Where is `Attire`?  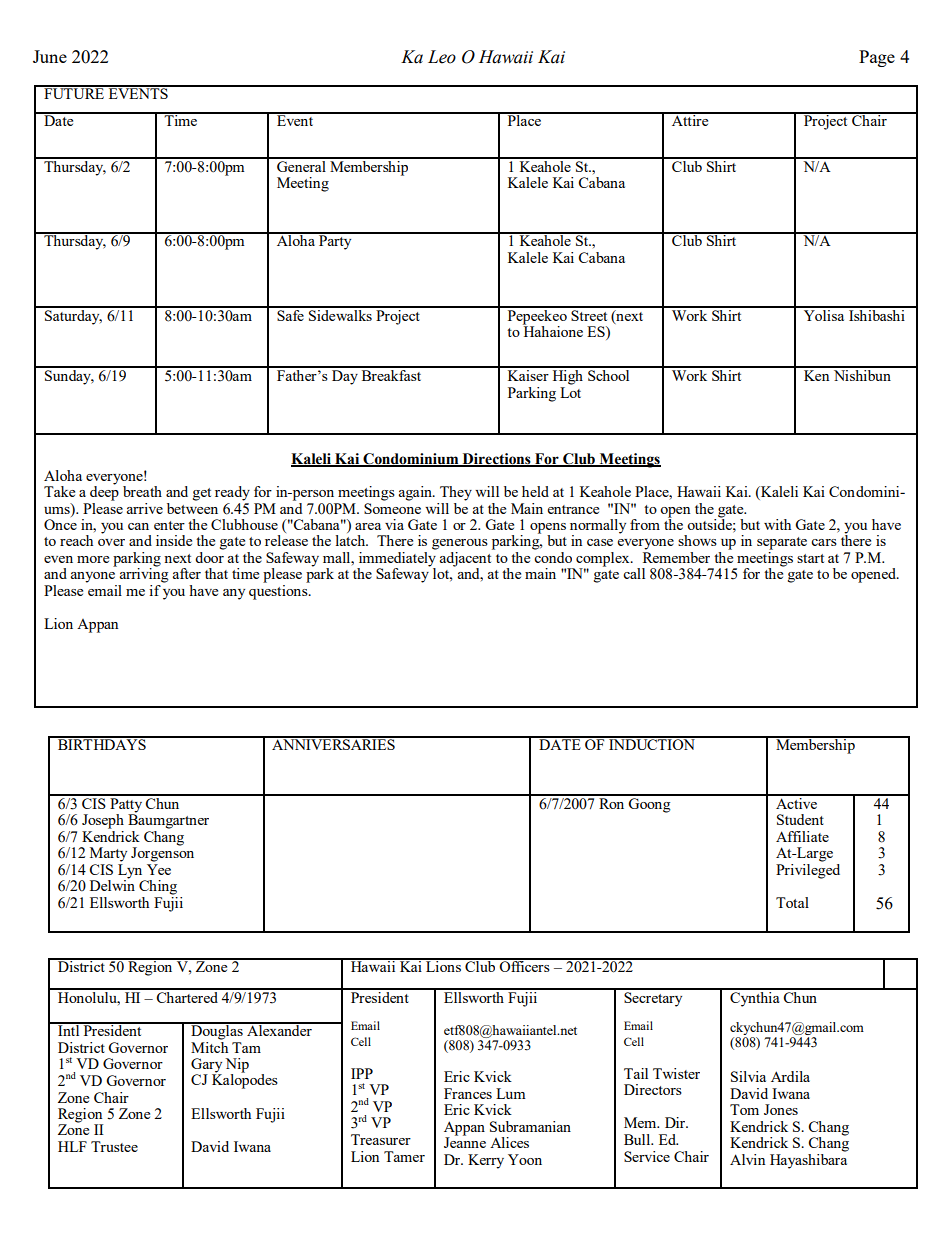
Attire is located at coordinates (690, 119).
